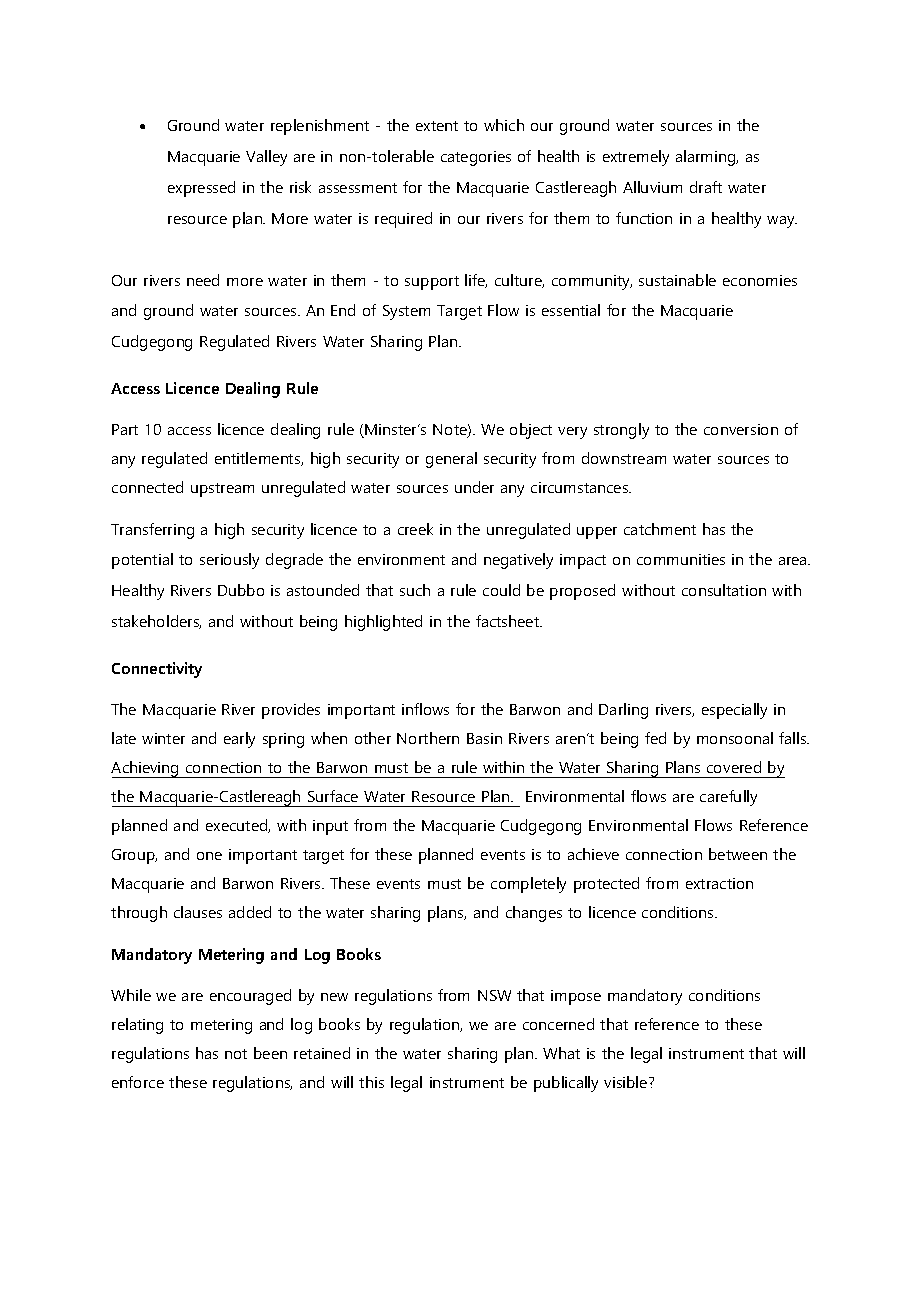 The image size is (924, 1308). What do you see at coordinates (494, 995) in the page?
I see `NSW` at bounding box center [494, 995].
